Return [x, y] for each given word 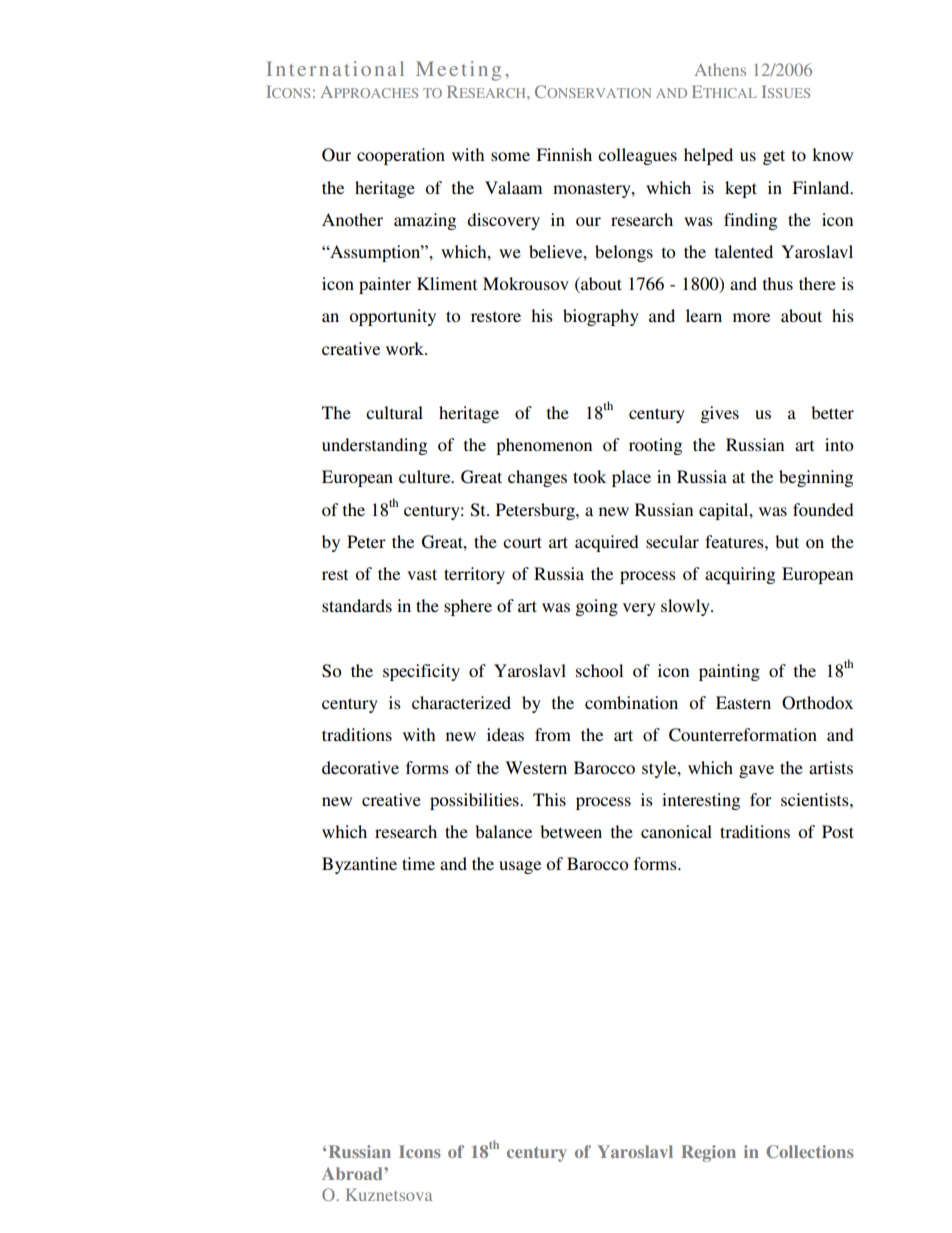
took [589, 476]
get [774, 157]
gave [756, 771]
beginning [816, 478]
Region [708, 1153]
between [571, 831]
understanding [374, 446]
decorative [360, 767]
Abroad [353, 1173]
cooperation [401, 156]
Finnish [564, 154]
